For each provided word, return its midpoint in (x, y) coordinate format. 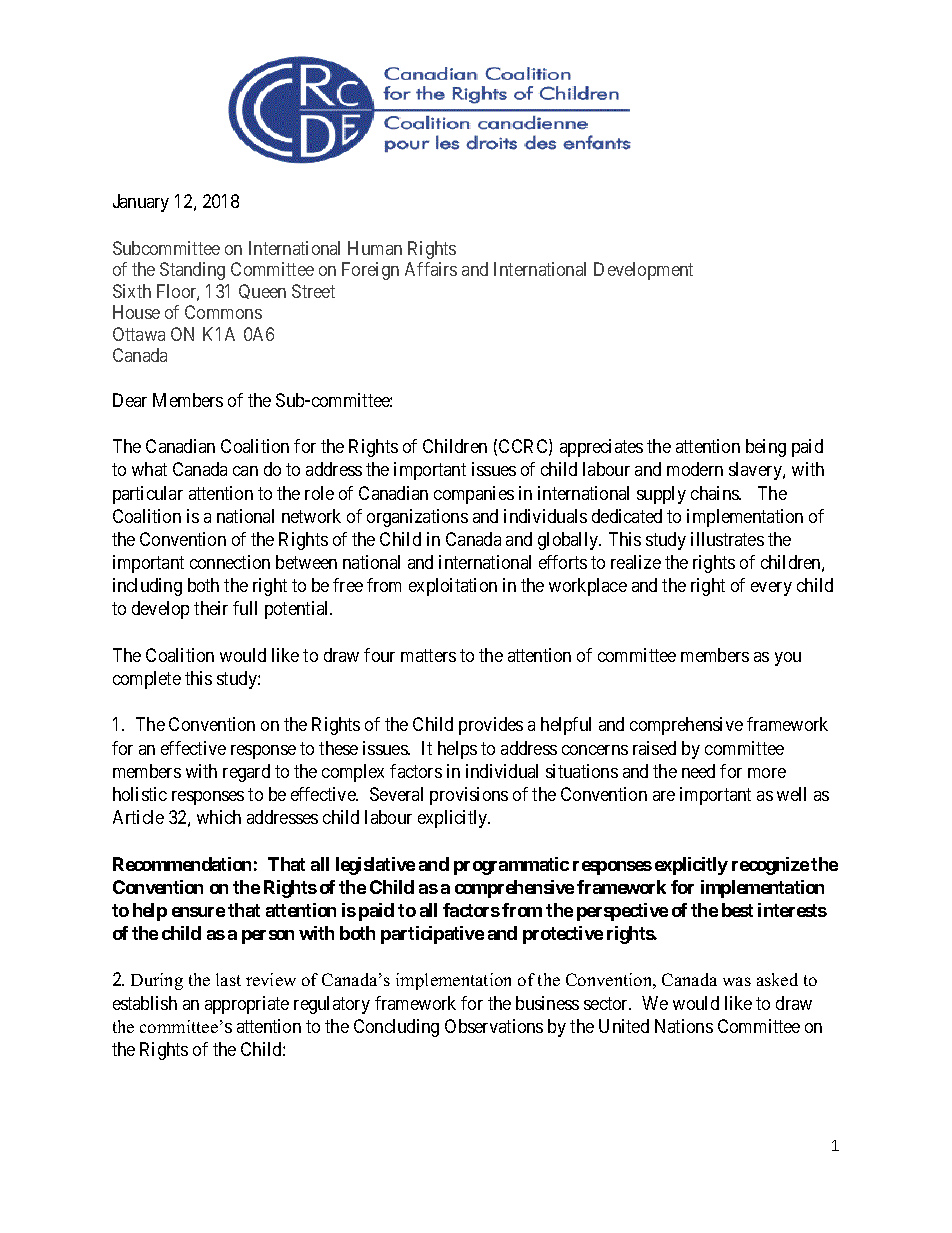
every (771, 589)
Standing (192, 271)
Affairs (431, 269)
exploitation (453, 587)
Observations (494, 1026)
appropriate (247, 1005)
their (211, 608)
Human (375, 248)
